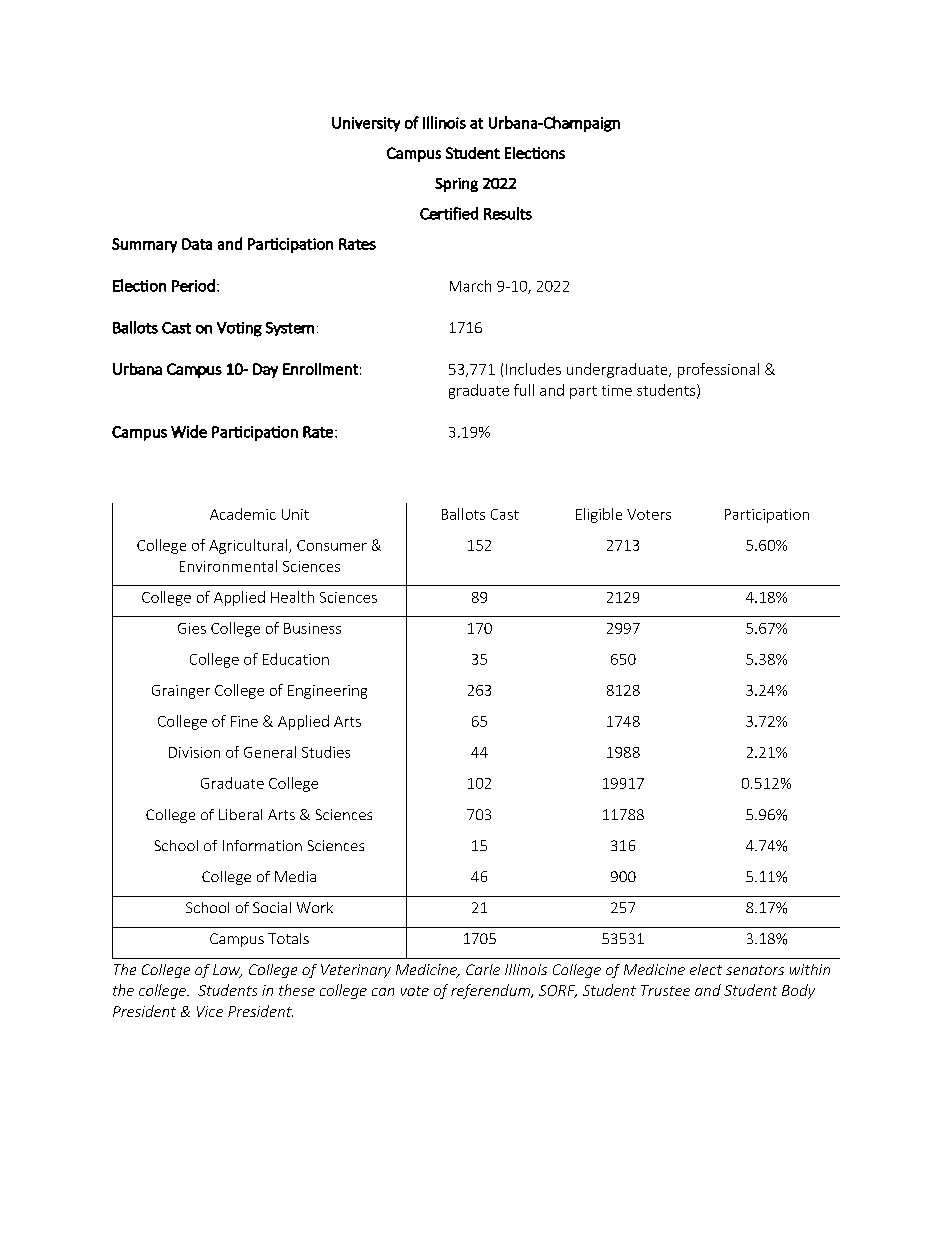 The image size is (952, 1233). I want to click on referendum, so click(491, 991).
